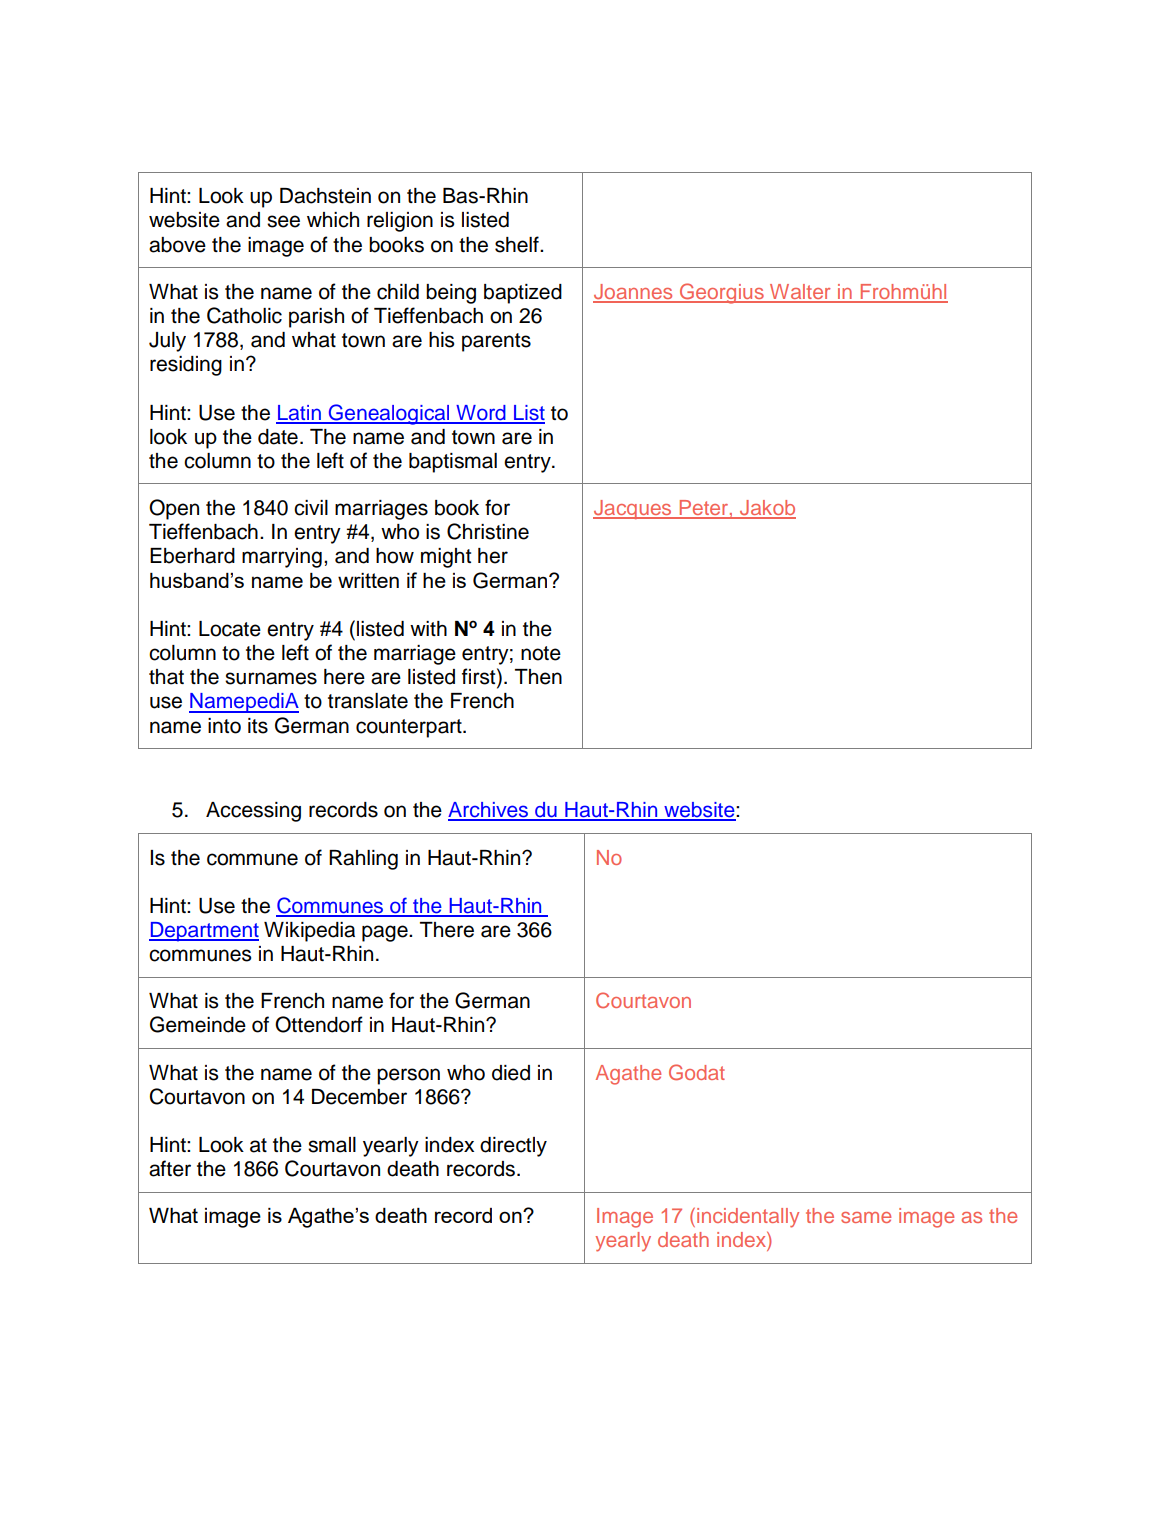 The height and width of the screenshot is (1513, 1169). I want to click on note, so click(541, 653).
